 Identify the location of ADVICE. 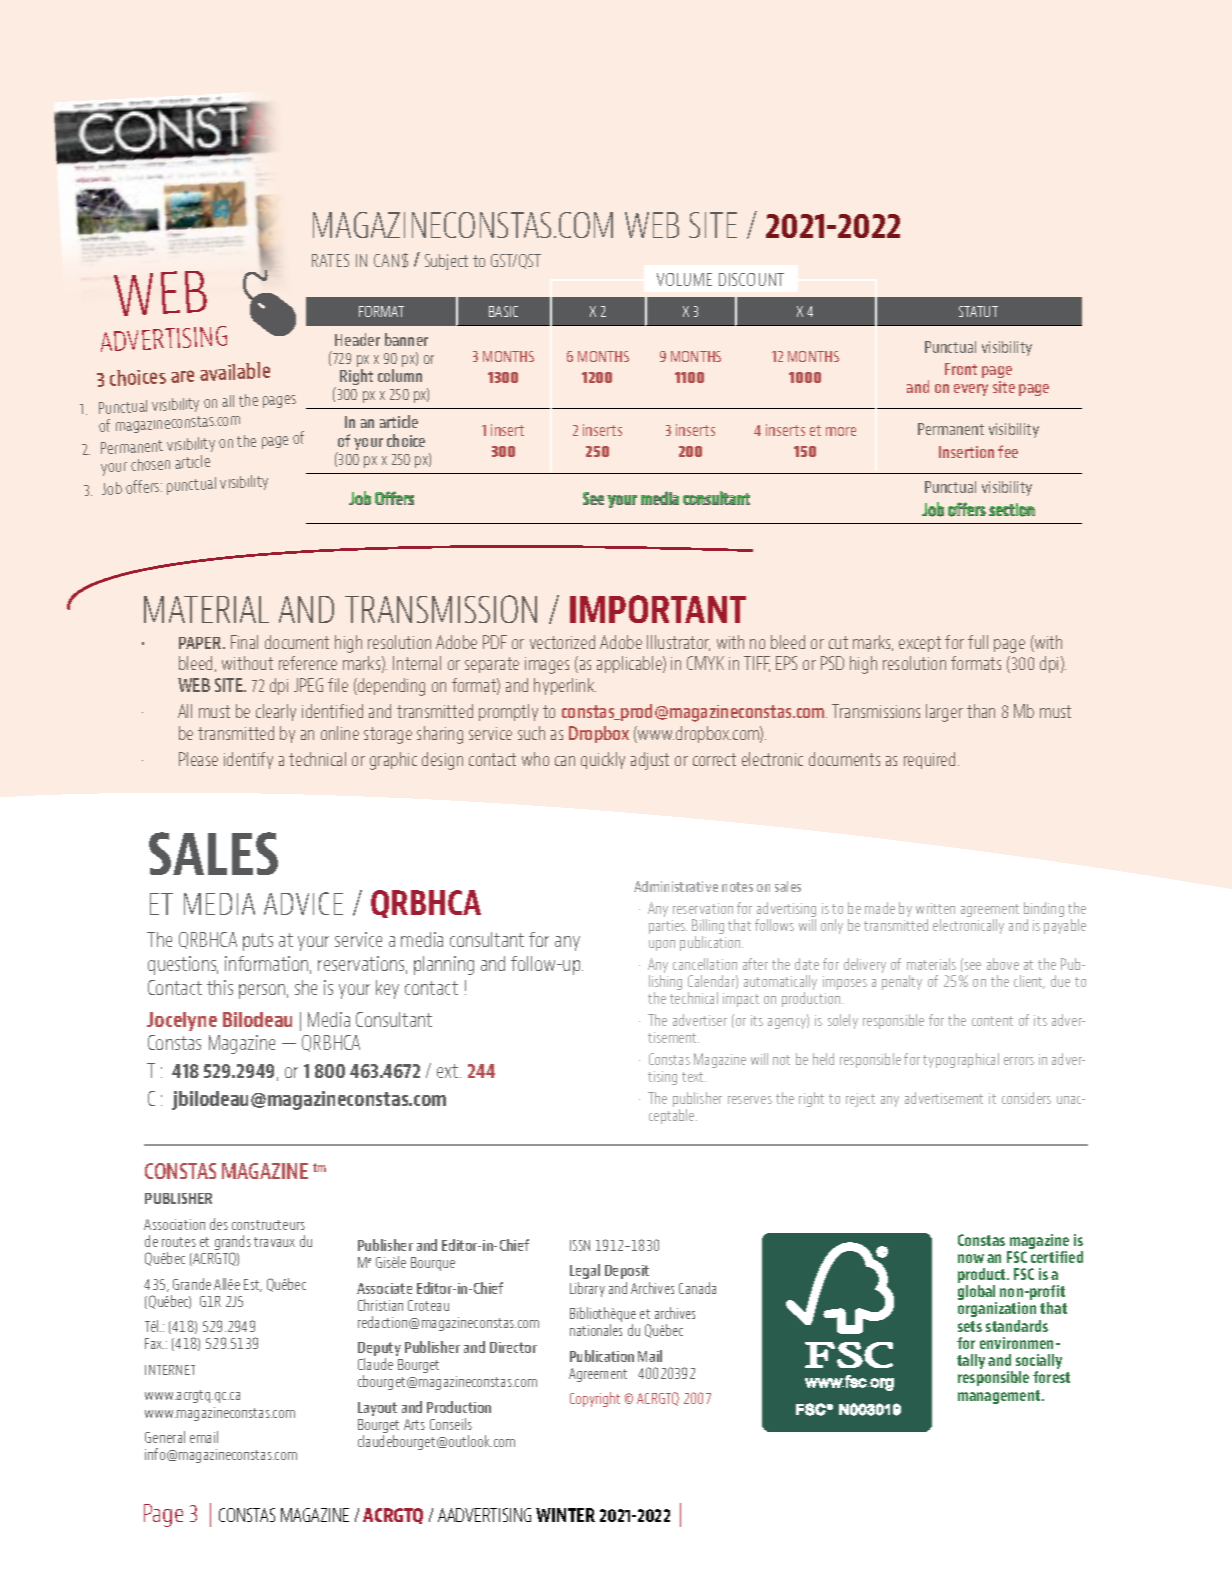
(303, 903).
